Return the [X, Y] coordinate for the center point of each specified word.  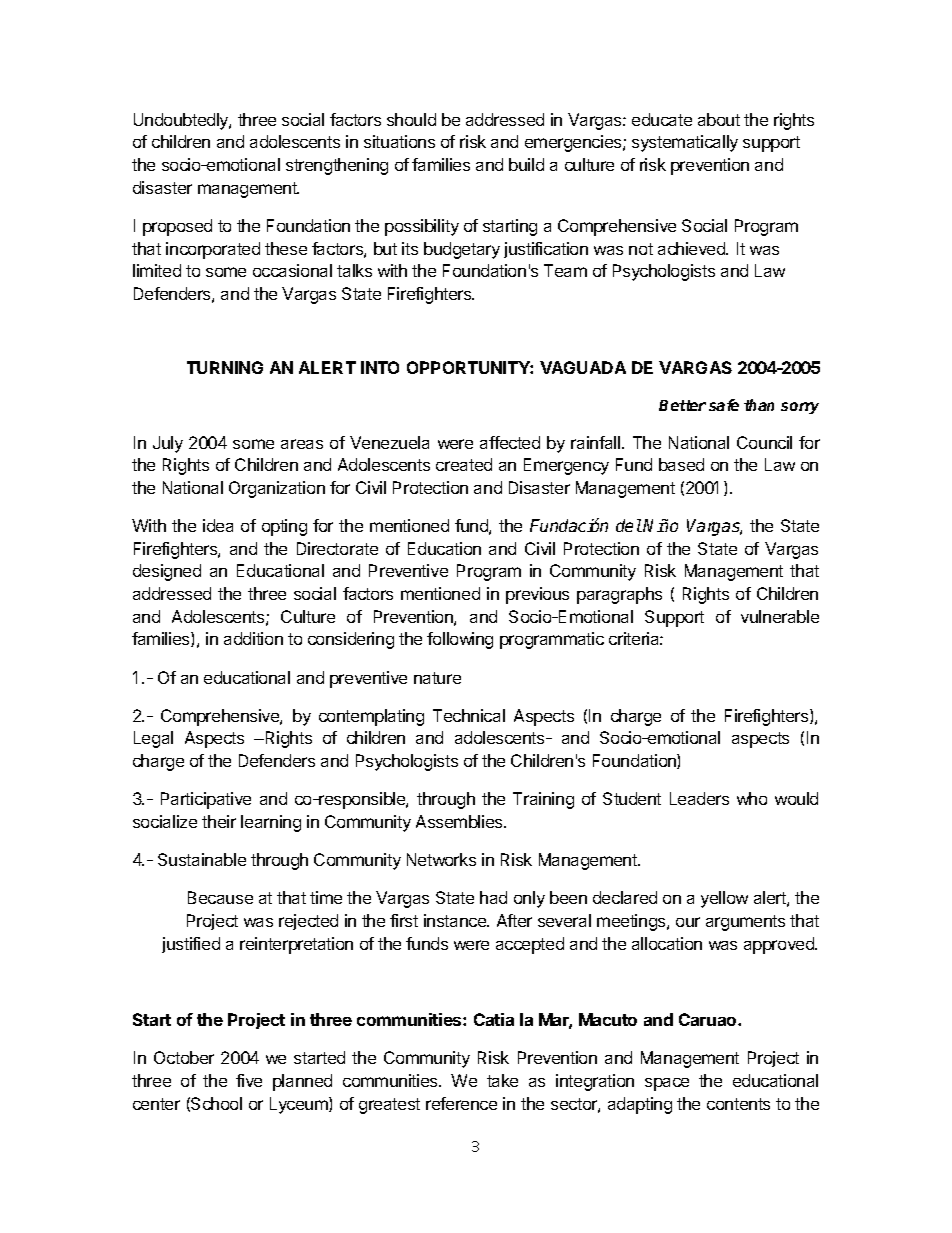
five [249, 1080]
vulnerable [780, 616]
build [526, 164]
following [460, 640]
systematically [685, 143]
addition [253, 638]
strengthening [337, 166]
